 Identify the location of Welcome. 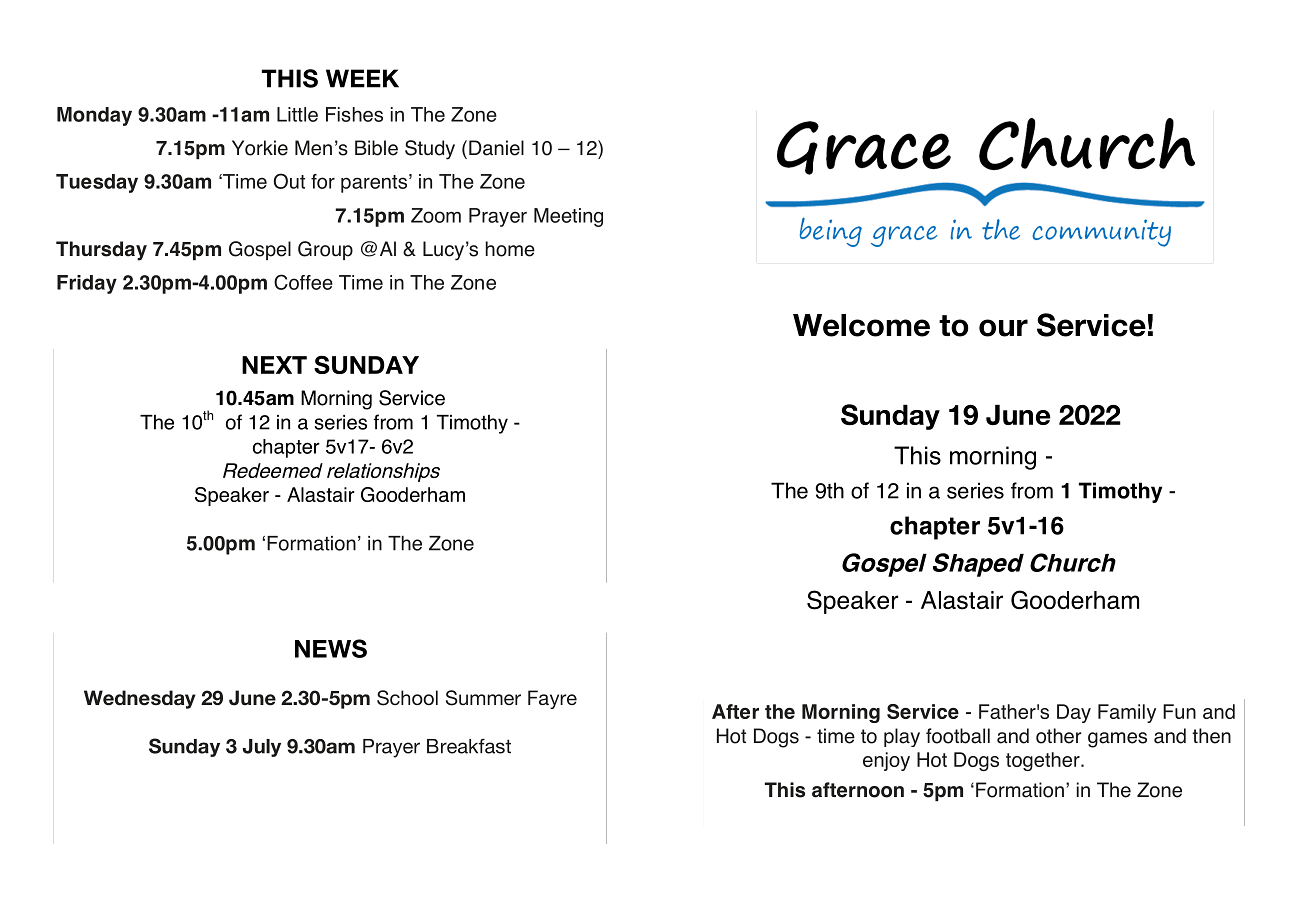
(861, 325).
